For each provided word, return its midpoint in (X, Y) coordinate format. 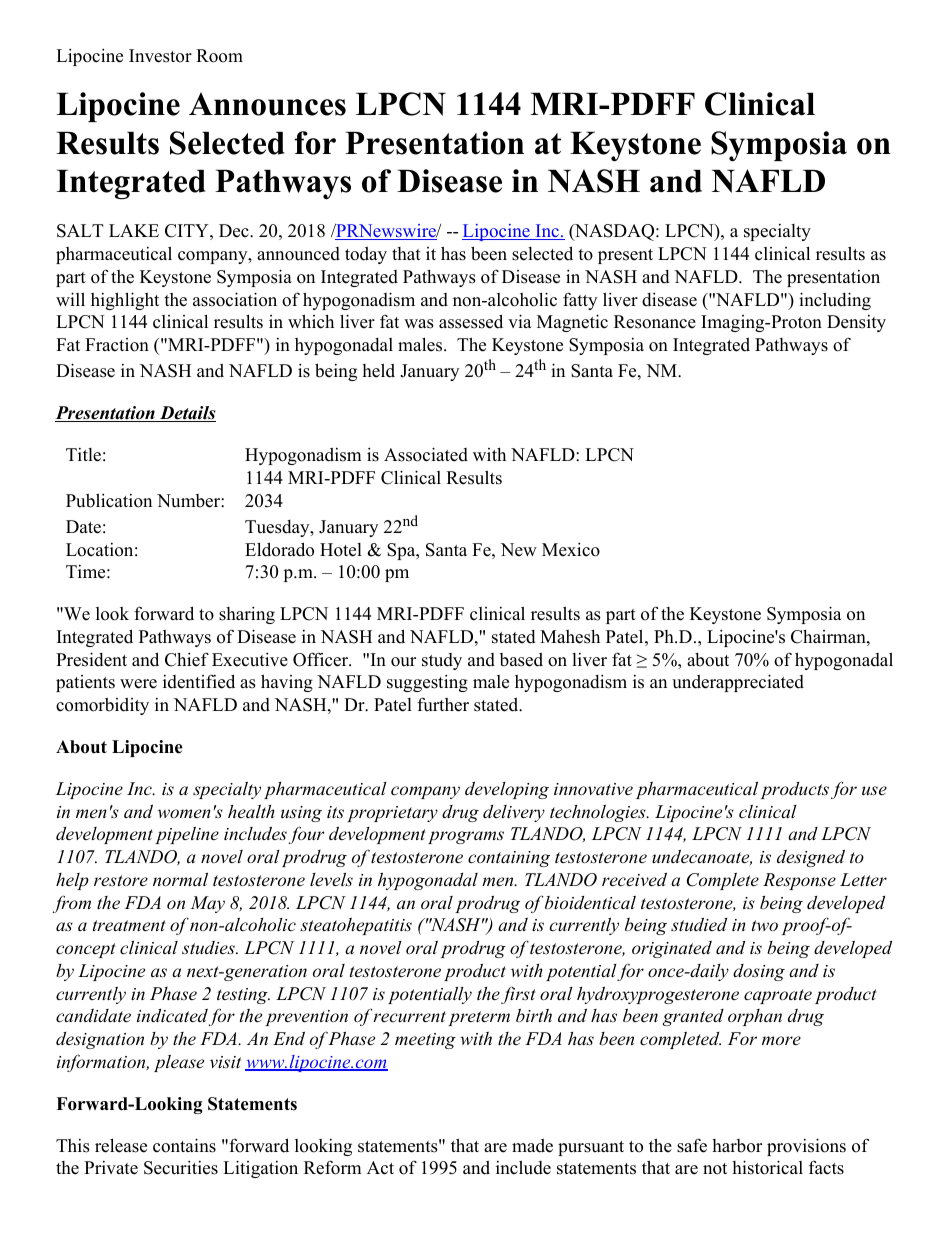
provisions (806, 1147)
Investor (160, 56)
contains (184, 1145)
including (835, 301)
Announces (267, 104)
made (532, 1146)
